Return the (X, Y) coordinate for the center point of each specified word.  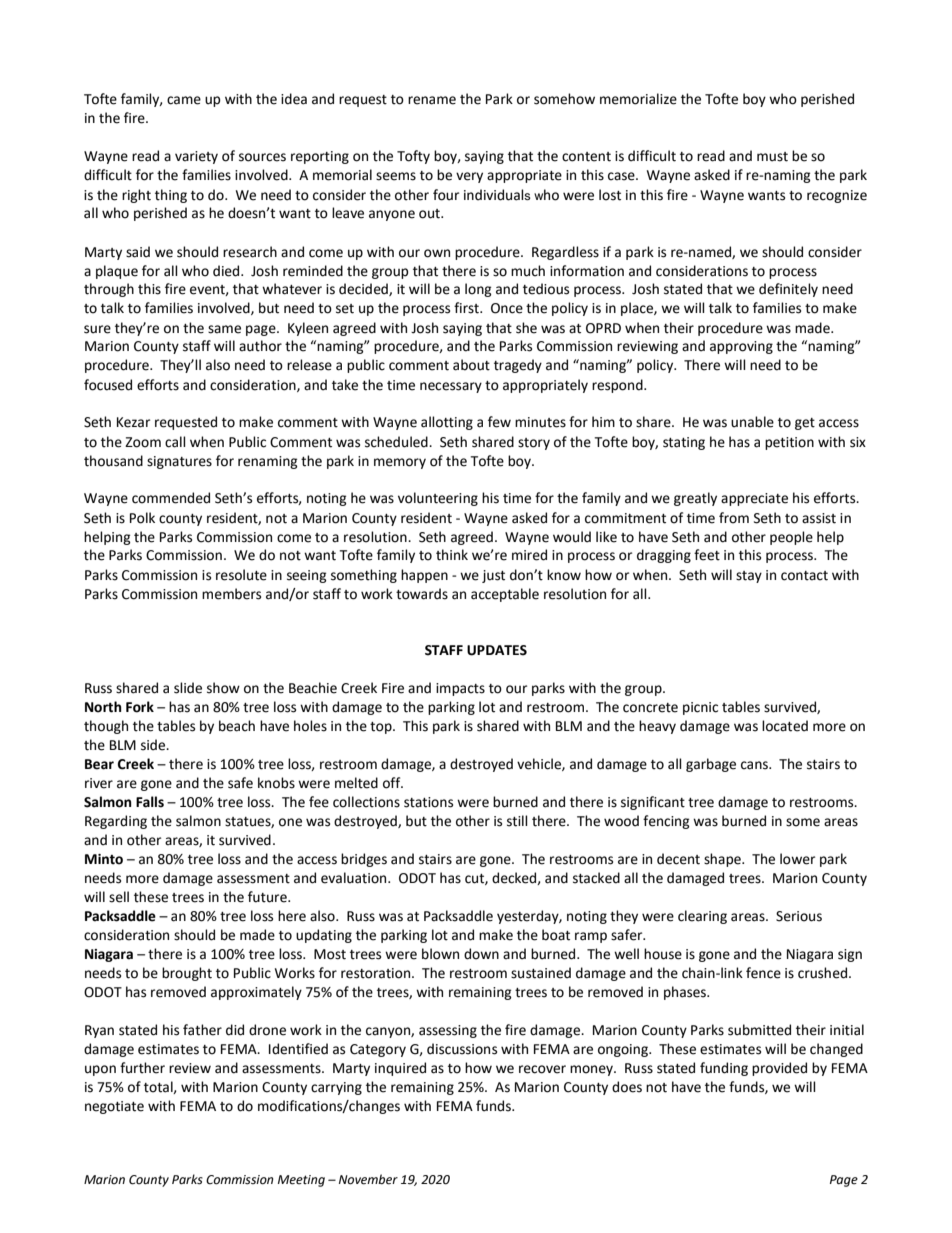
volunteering (438, 499)
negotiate (114, 1107)
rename (432, 100)
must (772, 157)
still (517, 821)
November (368, 1179)
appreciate (754, 499)
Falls (150, 802)
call (175, 442)
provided (779, 1069)
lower (797, 859)
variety (196, 157)
